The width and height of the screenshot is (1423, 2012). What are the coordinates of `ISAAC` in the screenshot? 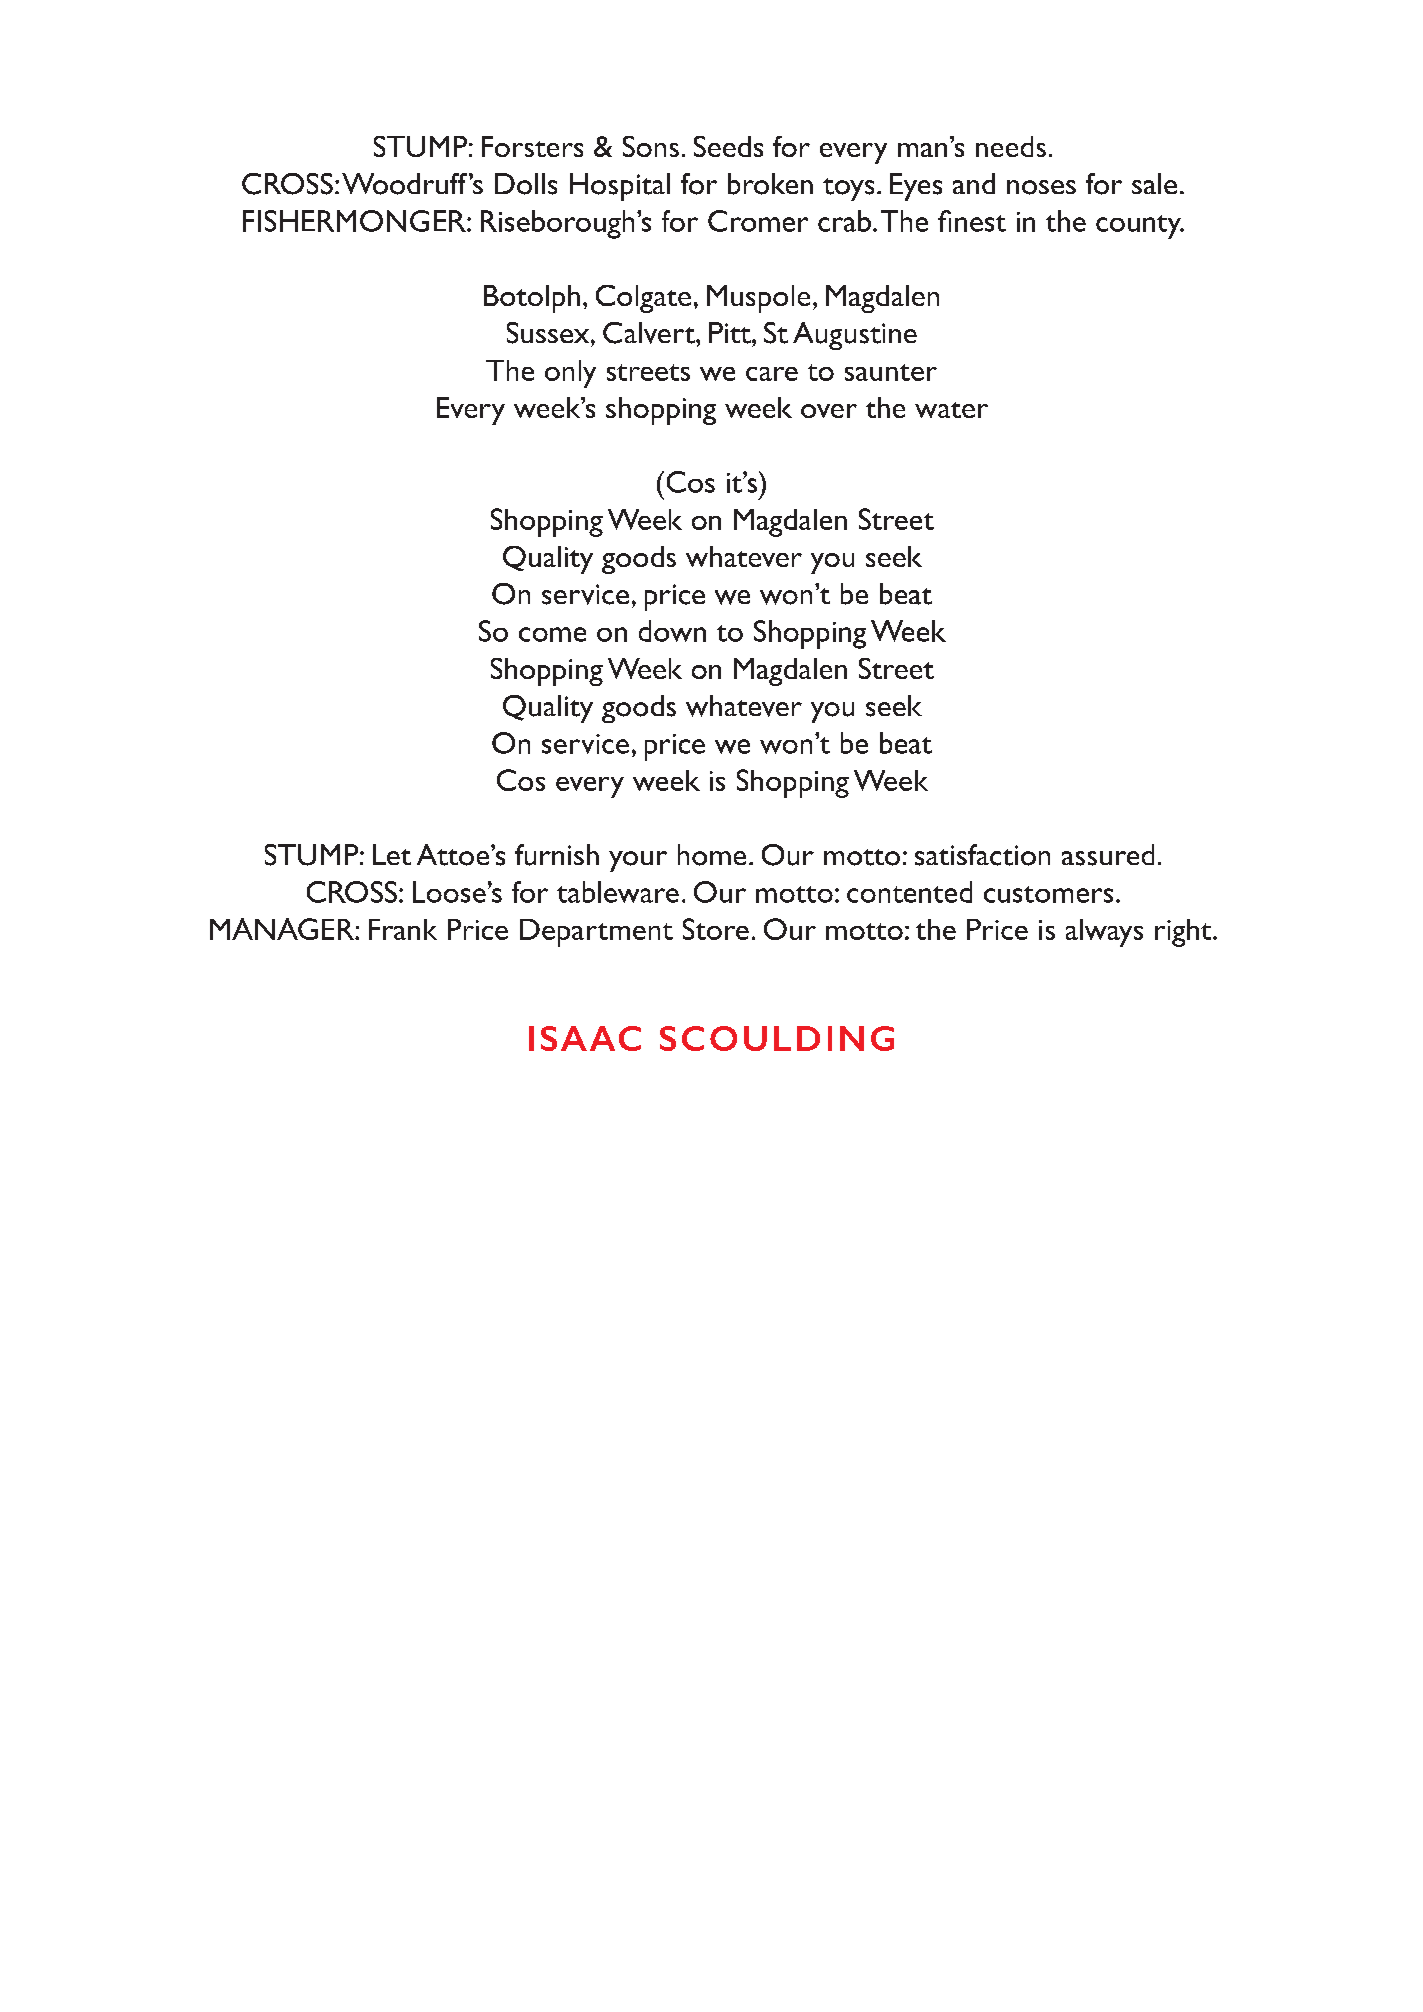 It's located at (585, 1038).
